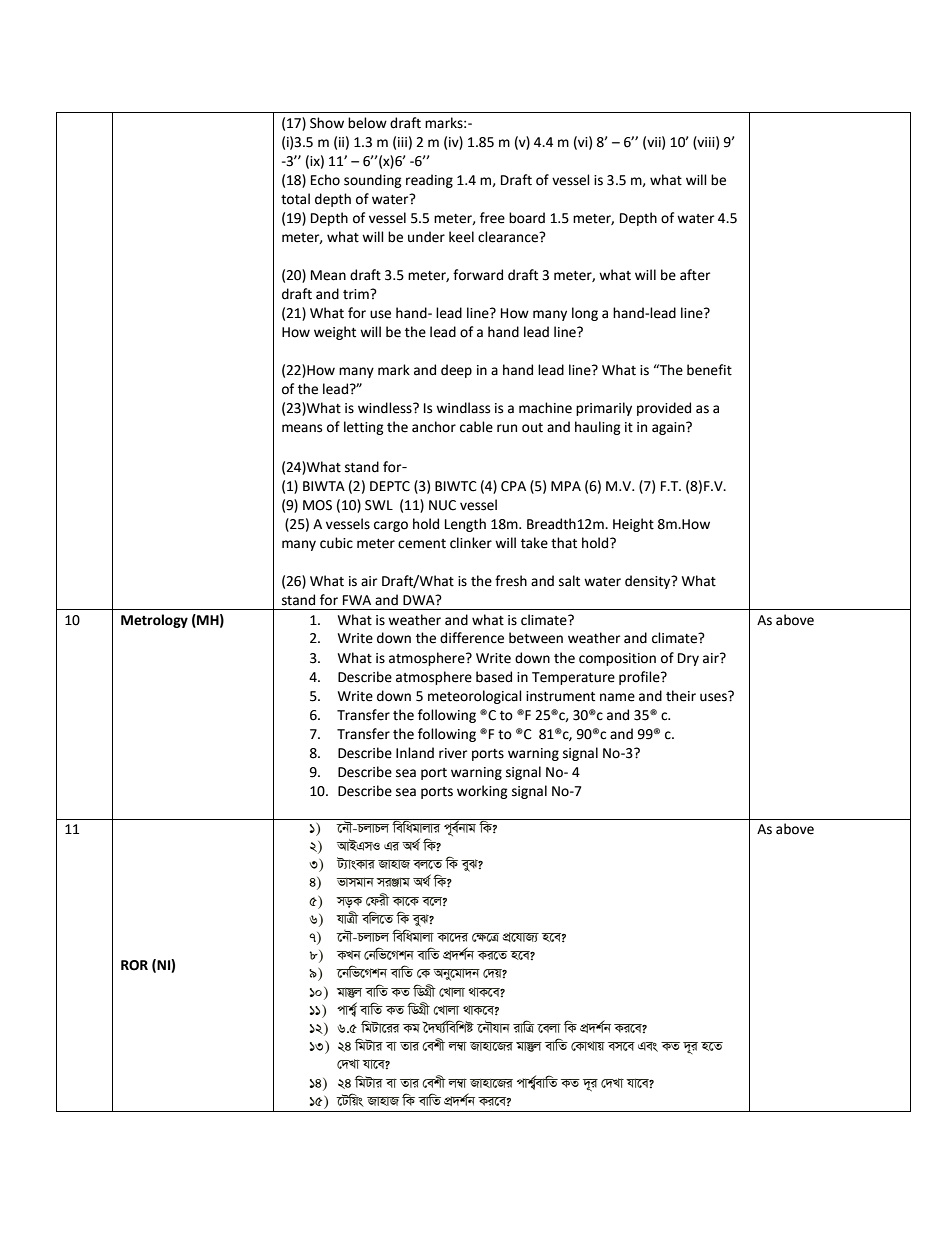  I want to click on total, so click(295, 199).
